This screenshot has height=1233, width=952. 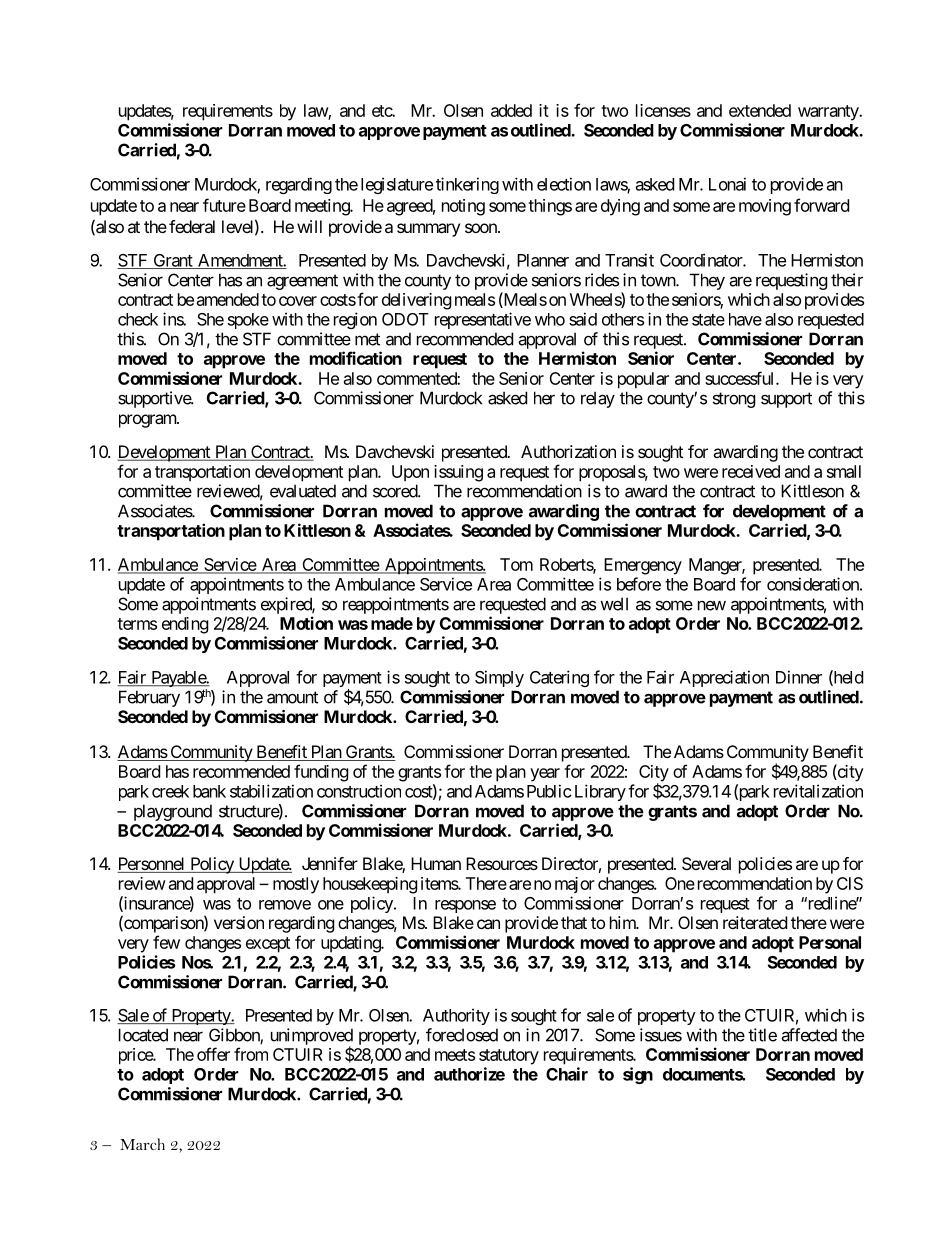 What do you see at coordinates (712, 606) in the screenshot?
I see `new` at bounding box center [712, 606].
